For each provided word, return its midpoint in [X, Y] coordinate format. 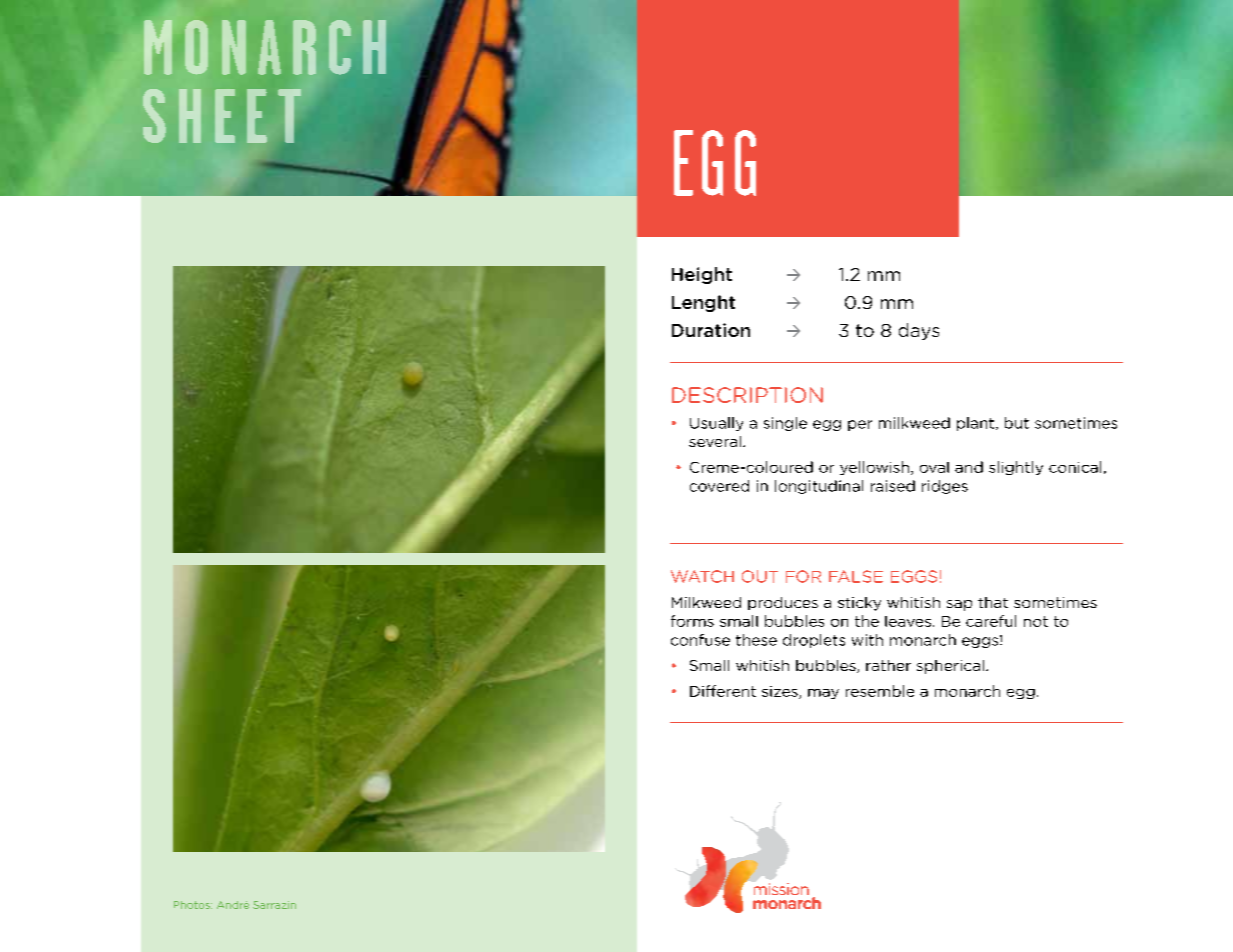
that [993, 602]
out [760, 576]
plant [977, 424]
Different [723, 691]
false [856, 576]
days [919, 331]
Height [702, 275]
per [860, 425]
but [1017, 423]
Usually [716, 424]
